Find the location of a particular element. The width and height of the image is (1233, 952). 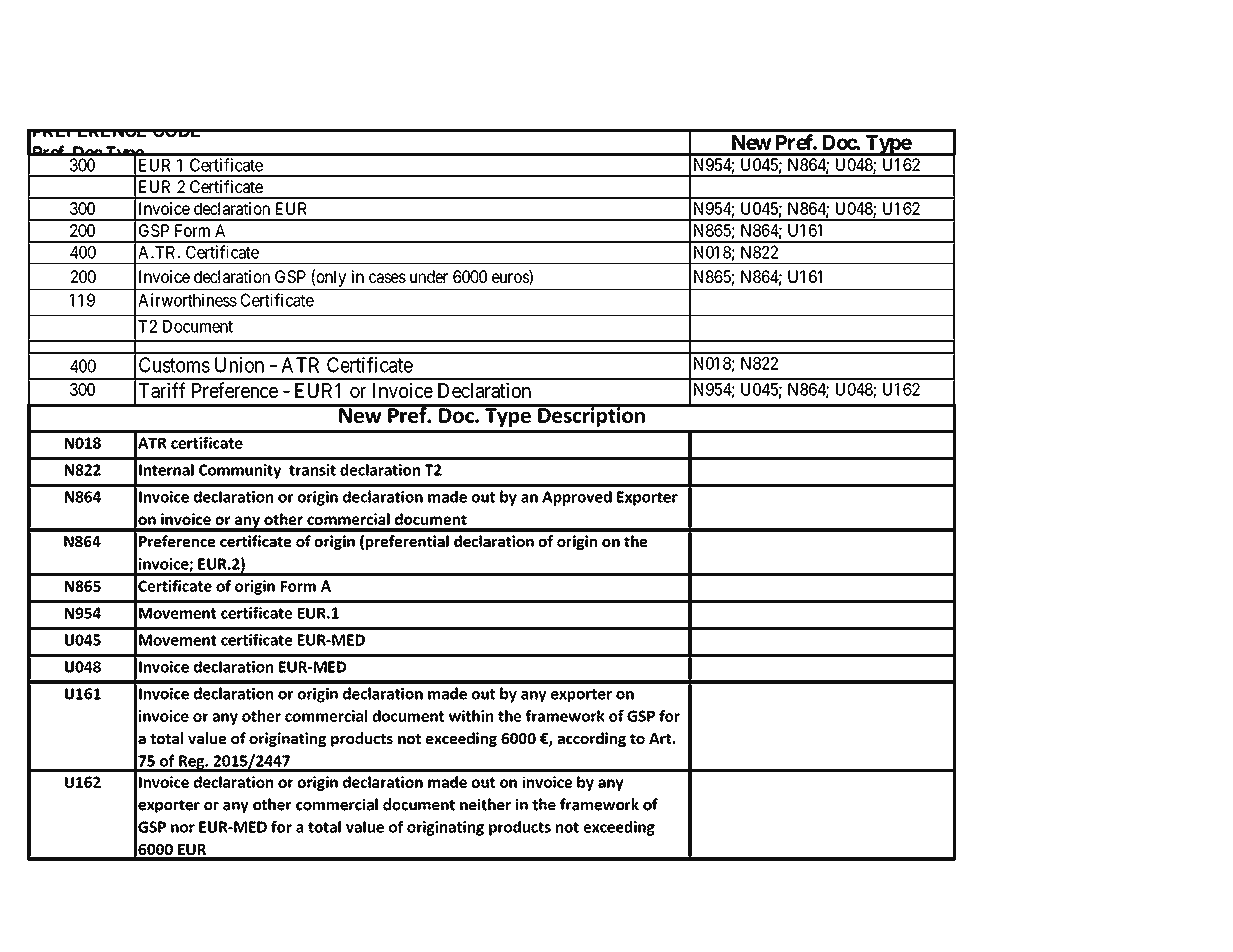

Community is located at coordinates (240, 471).
